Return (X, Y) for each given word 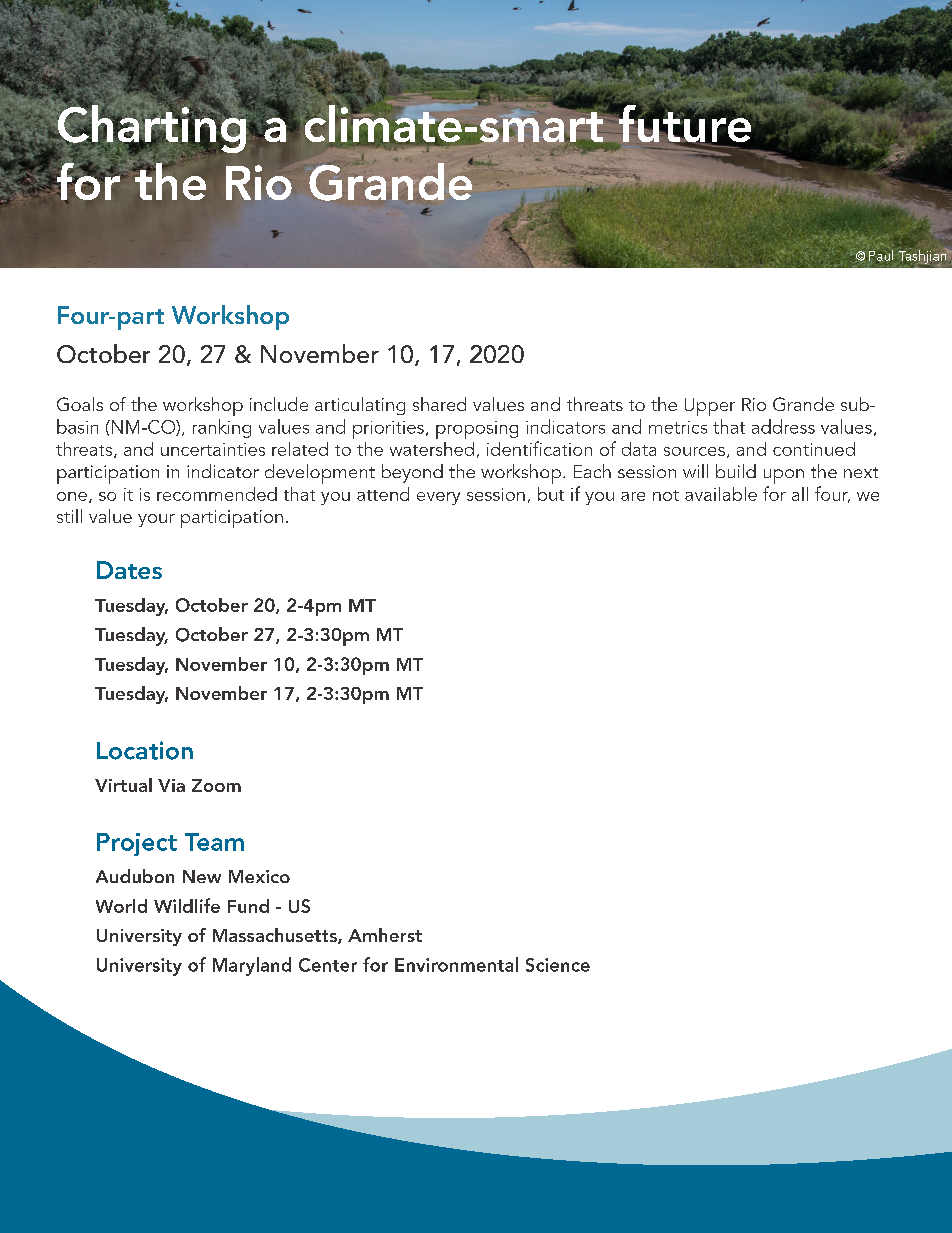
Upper (710, 407)
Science (558, 965)
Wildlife (187, 905)
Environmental (456, 964)
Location (145, 750)
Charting (152, 129)
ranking (222, 428)
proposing (477, 430)
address (783, 426)
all (800, 494)
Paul (881, 255)
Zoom (216, 785)
